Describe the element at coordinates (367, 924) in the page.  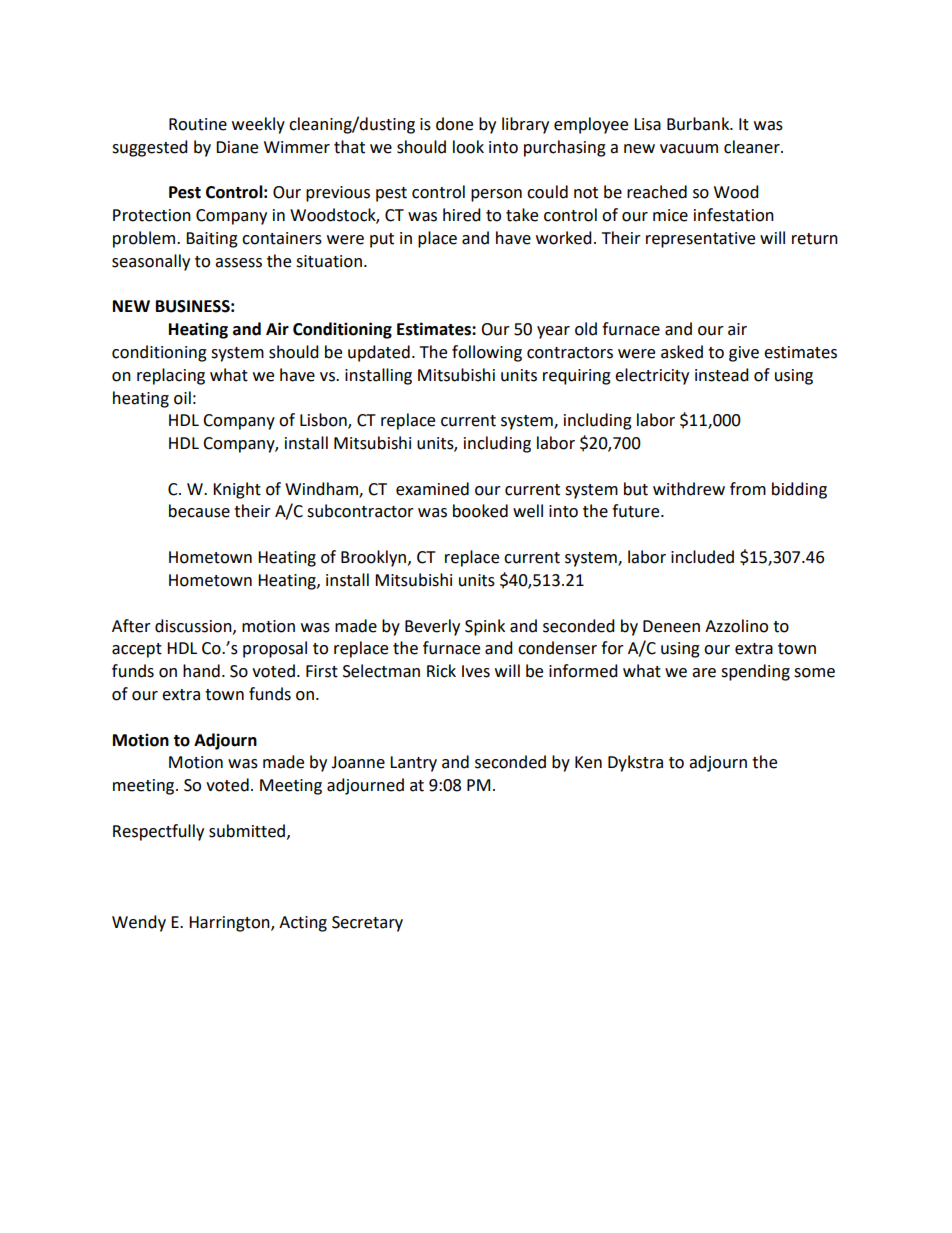
I see `Secretary` at that location.
